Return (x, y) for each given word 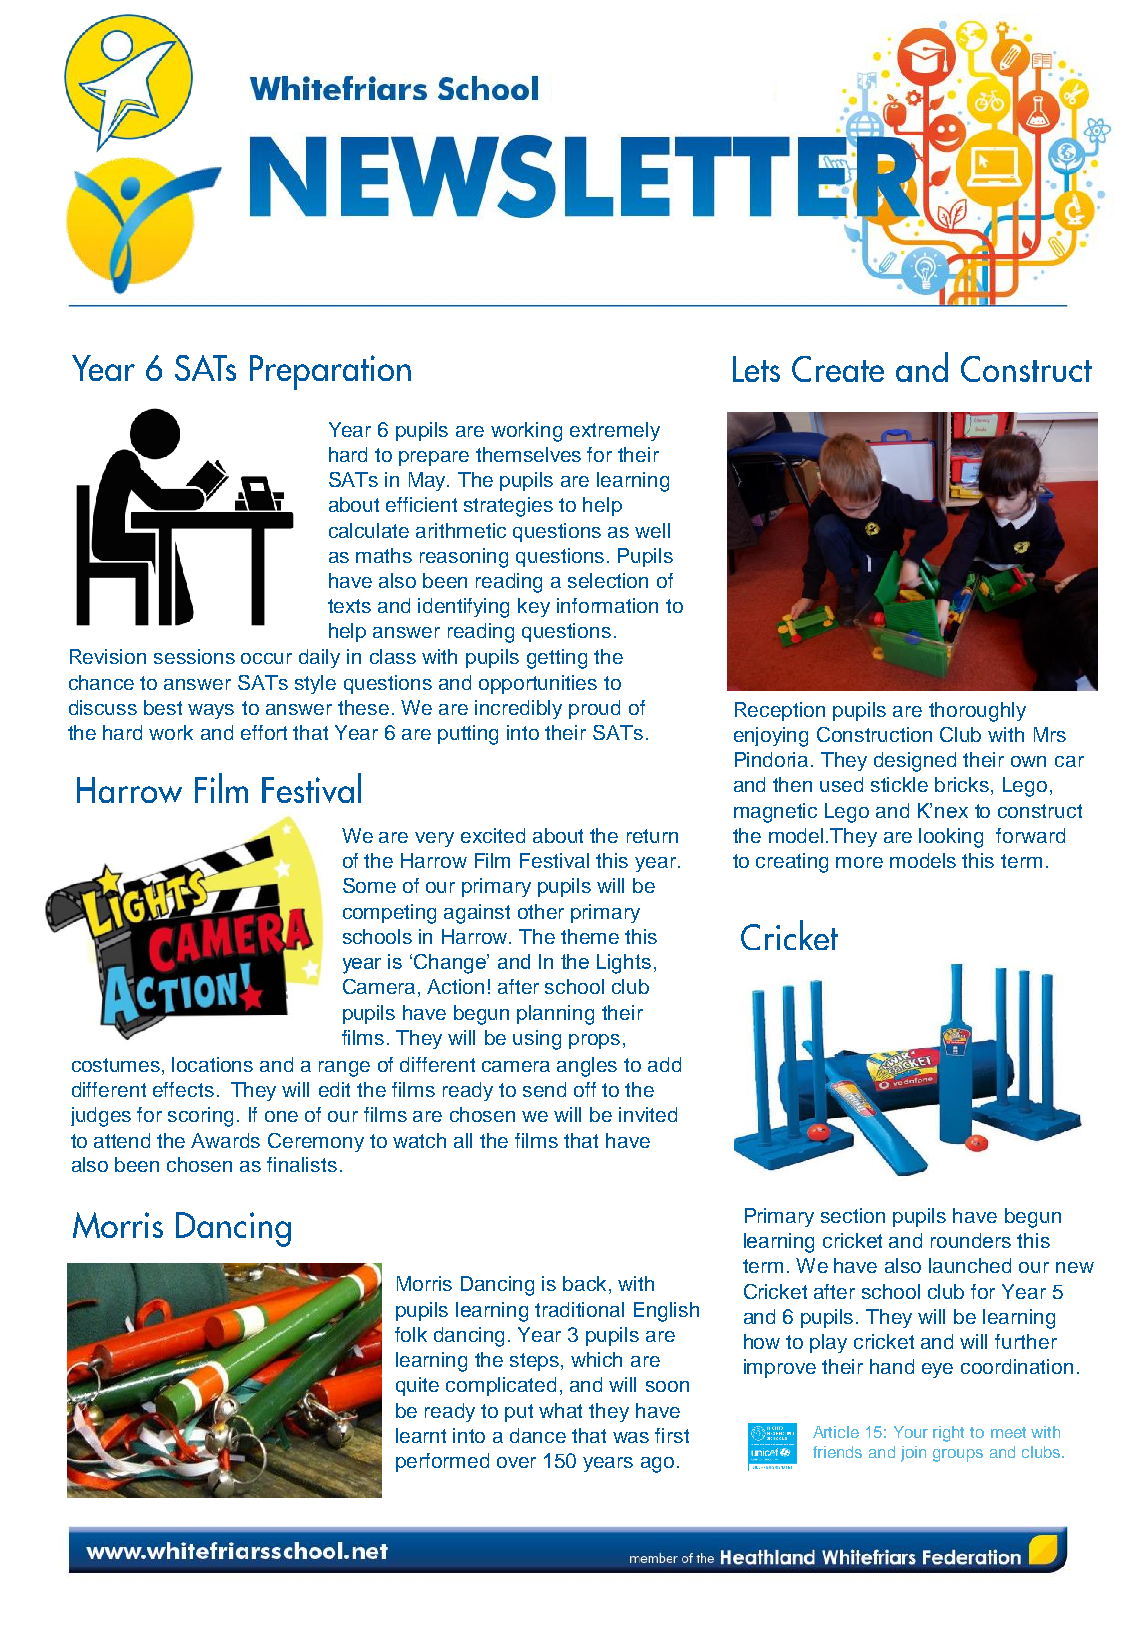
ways (211, 711)
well (652, 530)
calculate (369, 530)
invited (648, 1114)
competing (389, 914)
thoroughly (977, 712)
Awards (225, 1140)
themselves (528, 454)
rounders (971, 1240)
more (859, 862)
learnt (421, 1435)
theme (590, 936)
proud (594, 709)
